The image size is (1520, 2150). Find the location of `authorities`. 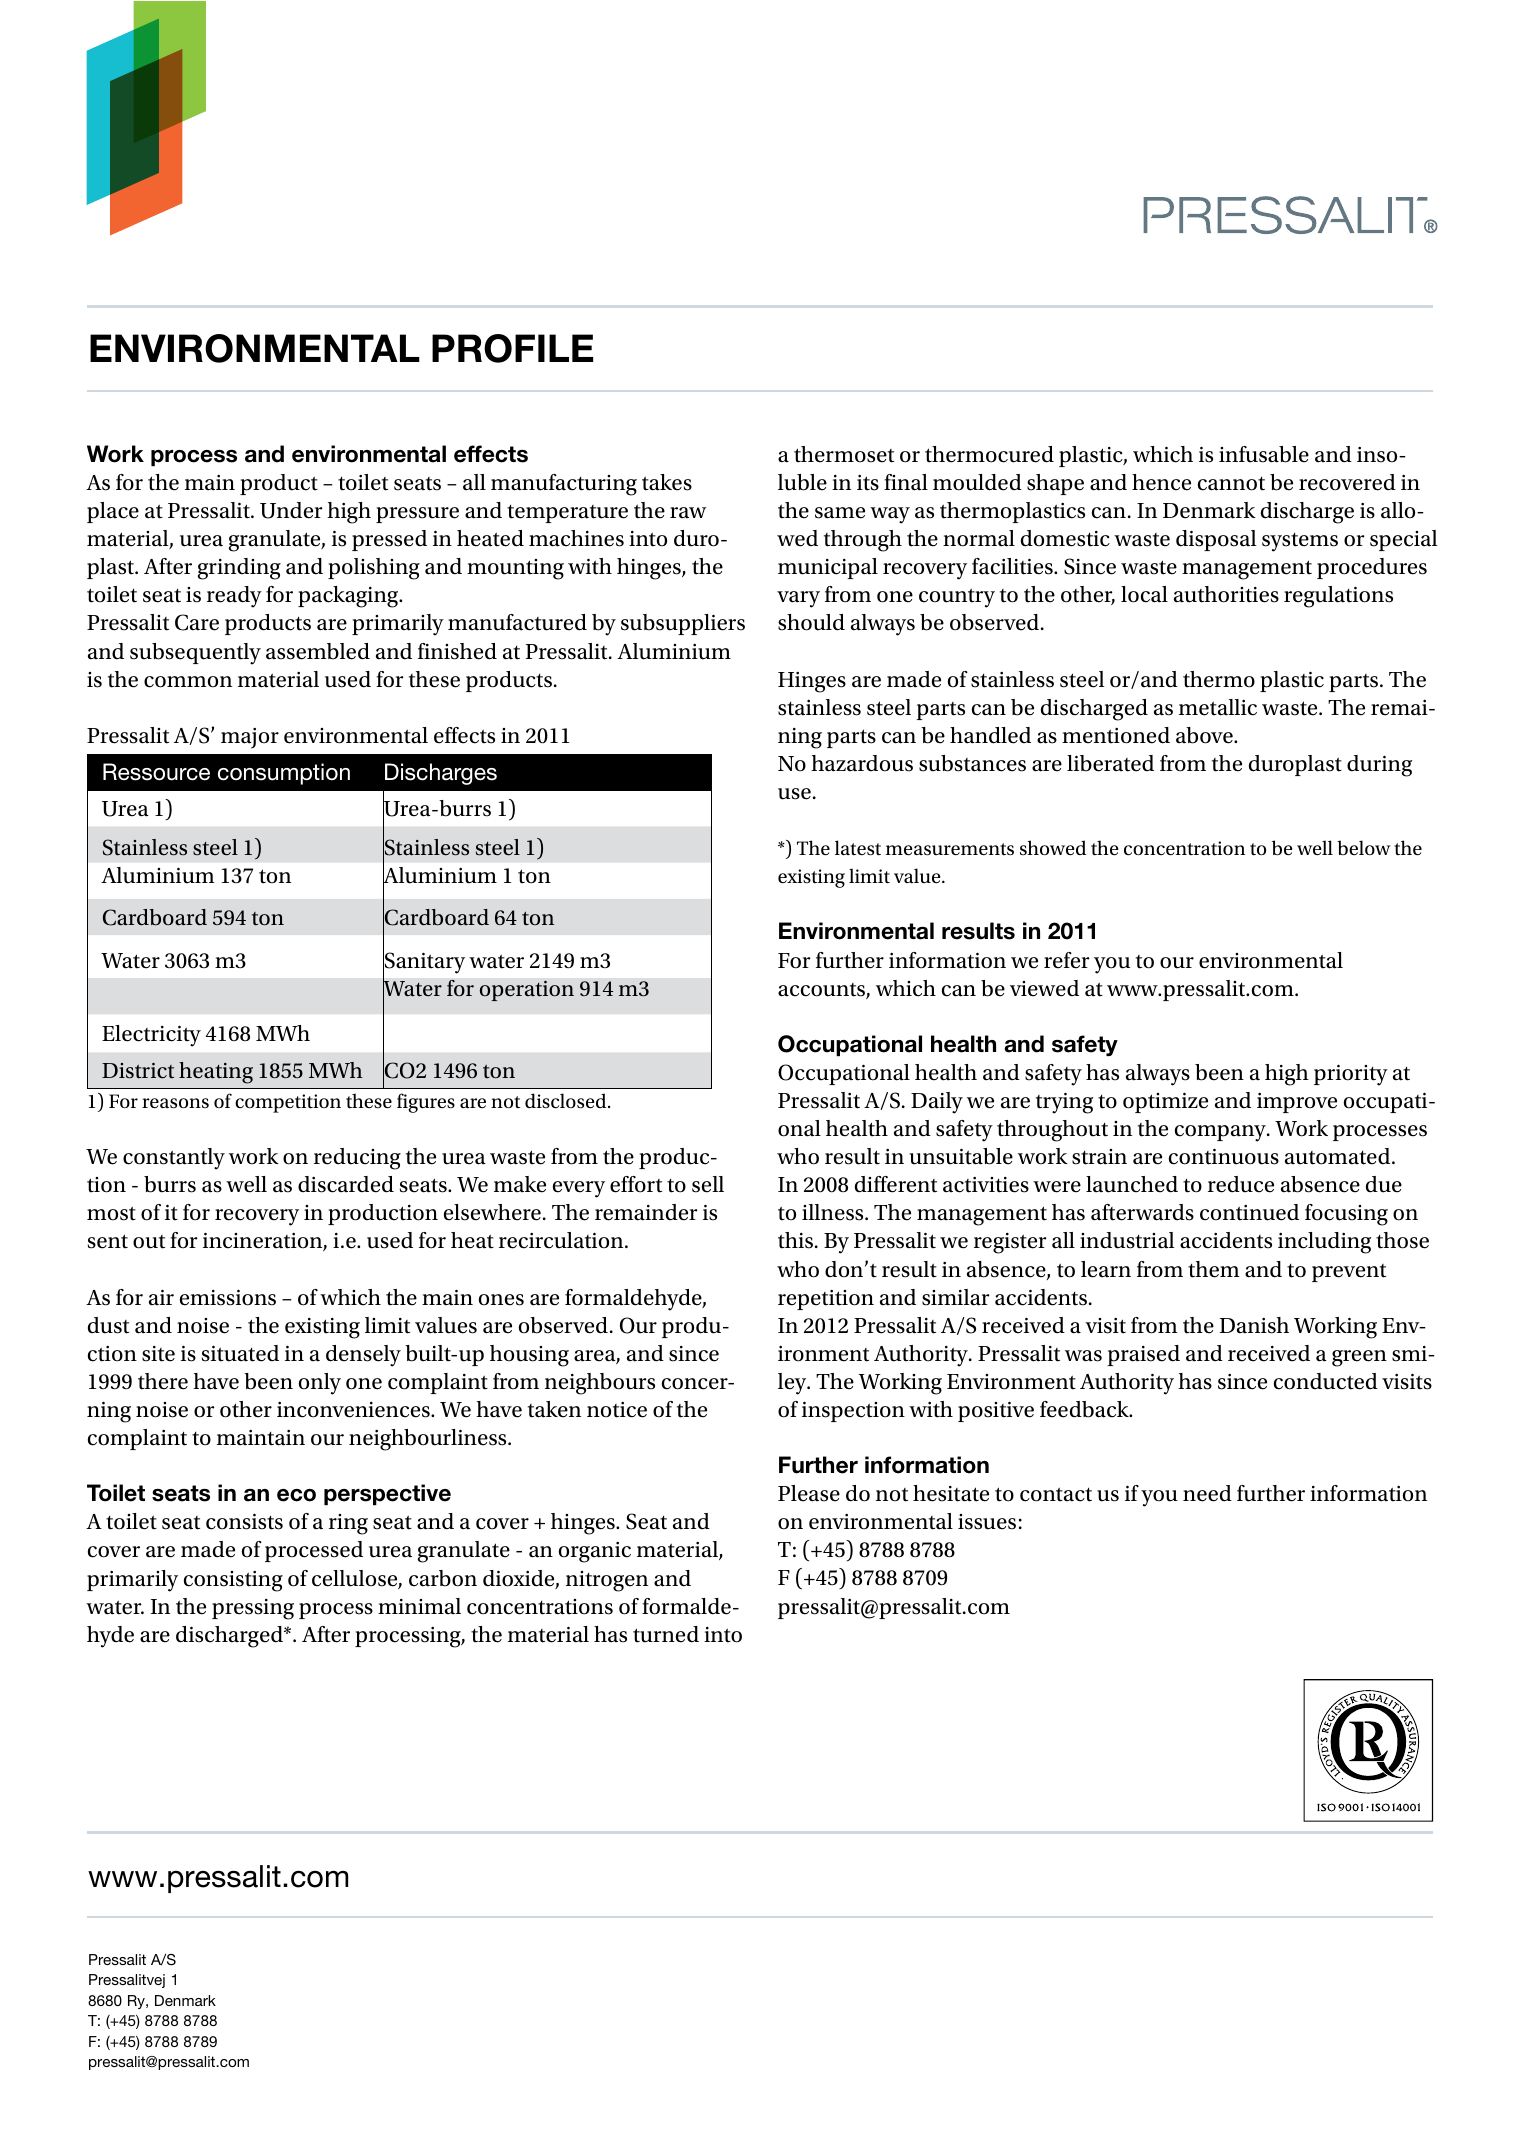

authorities is located at coordinates (1226, 594).
